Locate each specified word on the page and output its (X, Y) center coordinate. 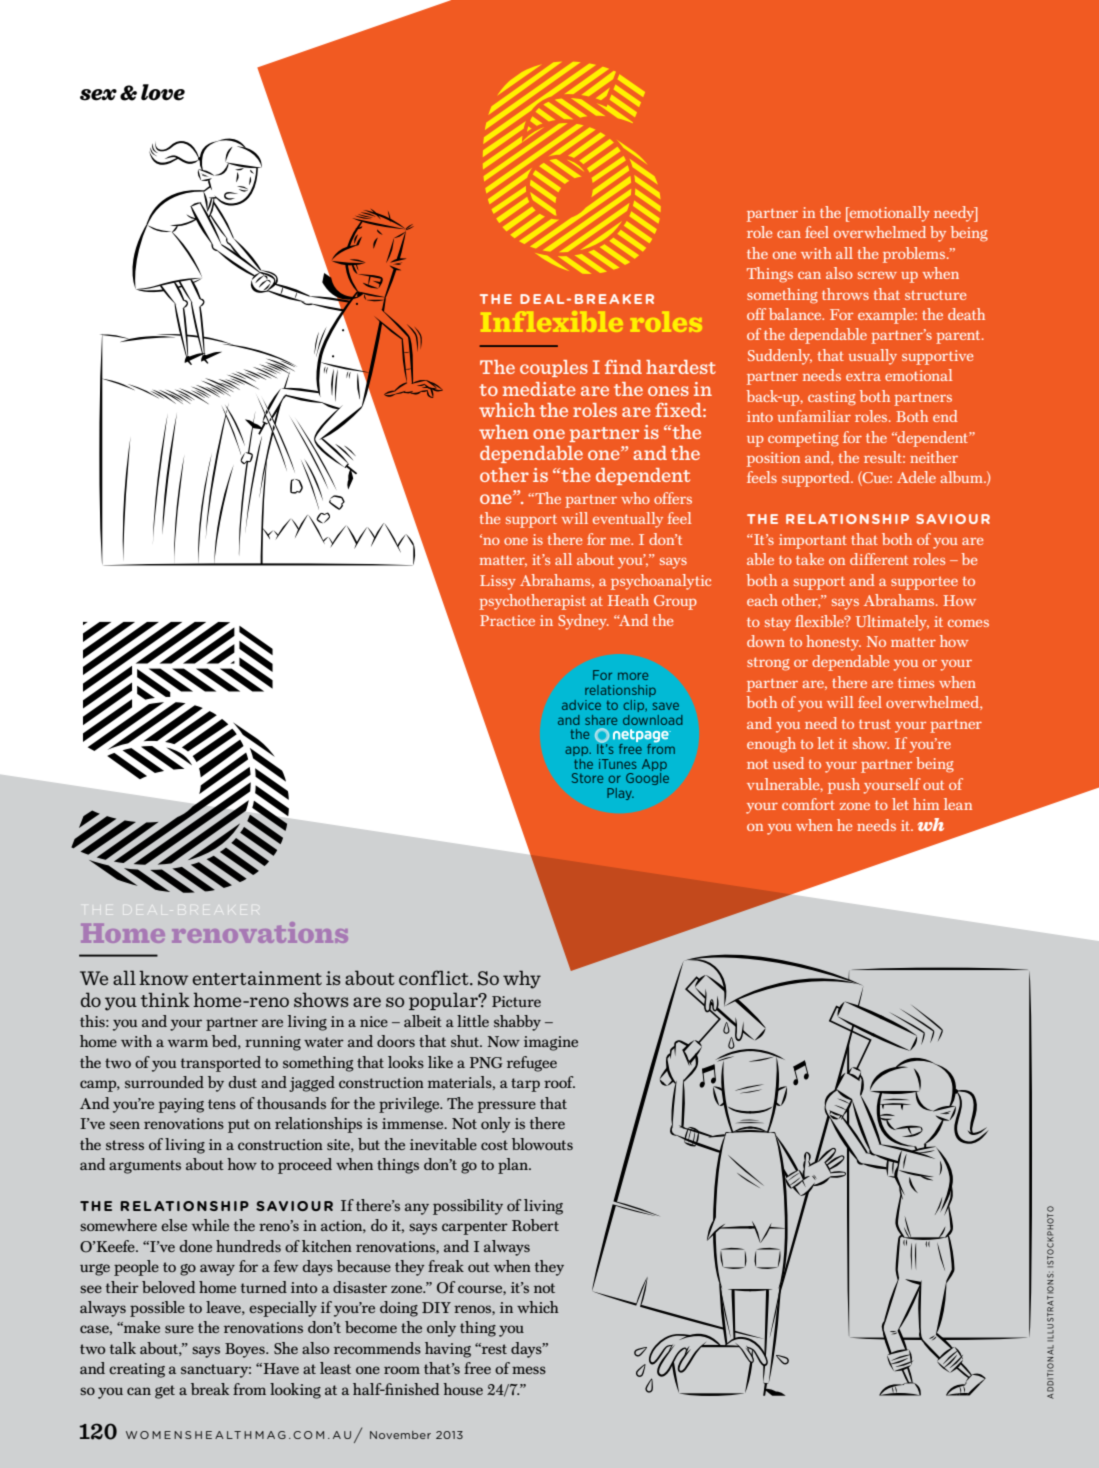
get (165, 1392)
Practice (507, 620)
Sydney (583, 622)
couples (554, 368)
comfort (808, 804)
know (163, 977)
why (522, 979)
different (879, 559)
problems (915, 255)
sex (98, 95)
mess (529, 1370)
